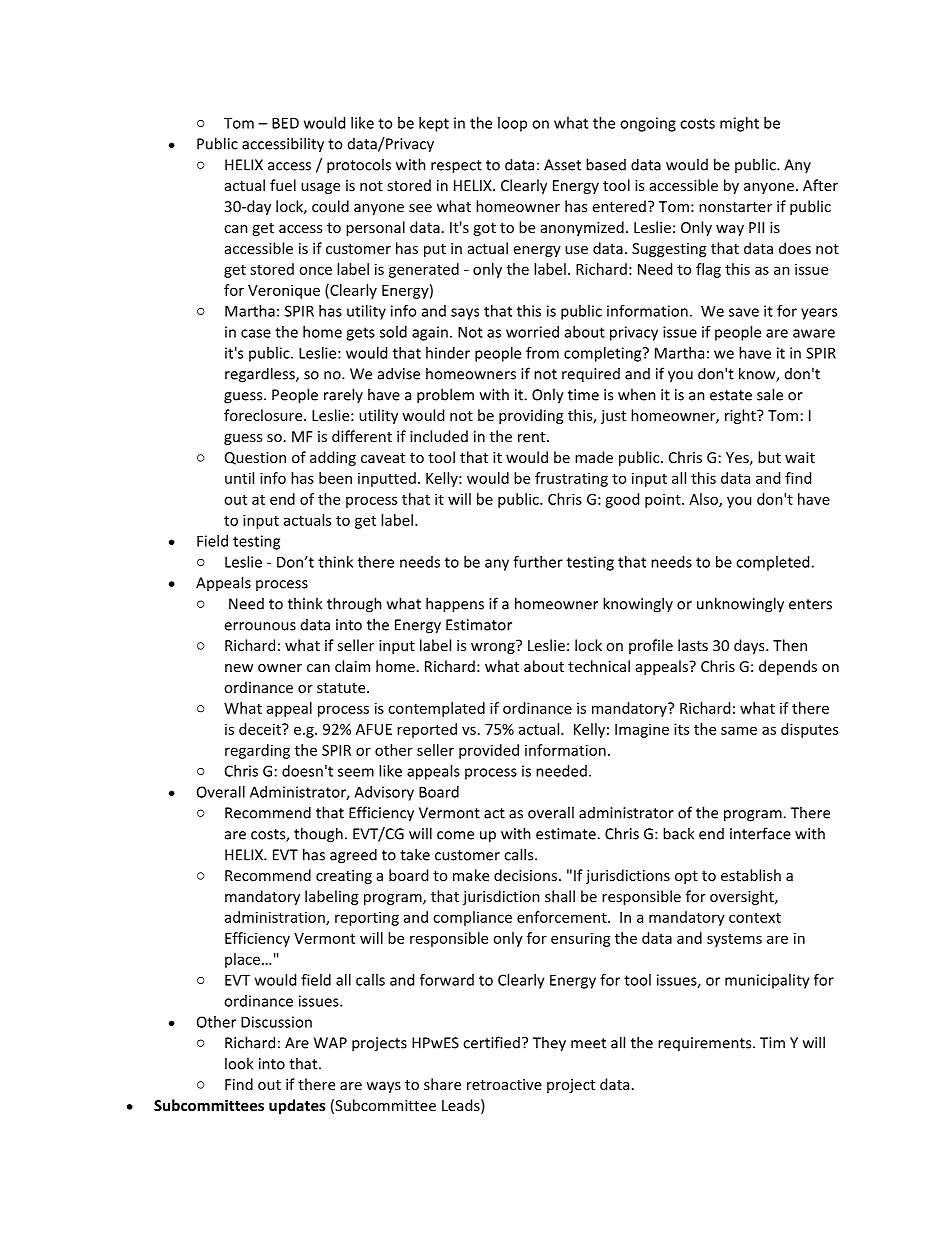 This page has height=1233, width=952. What do you see at coordinates (504, 1084) in the page?
I see `retroactive` at bounding box center [504, 1084].
